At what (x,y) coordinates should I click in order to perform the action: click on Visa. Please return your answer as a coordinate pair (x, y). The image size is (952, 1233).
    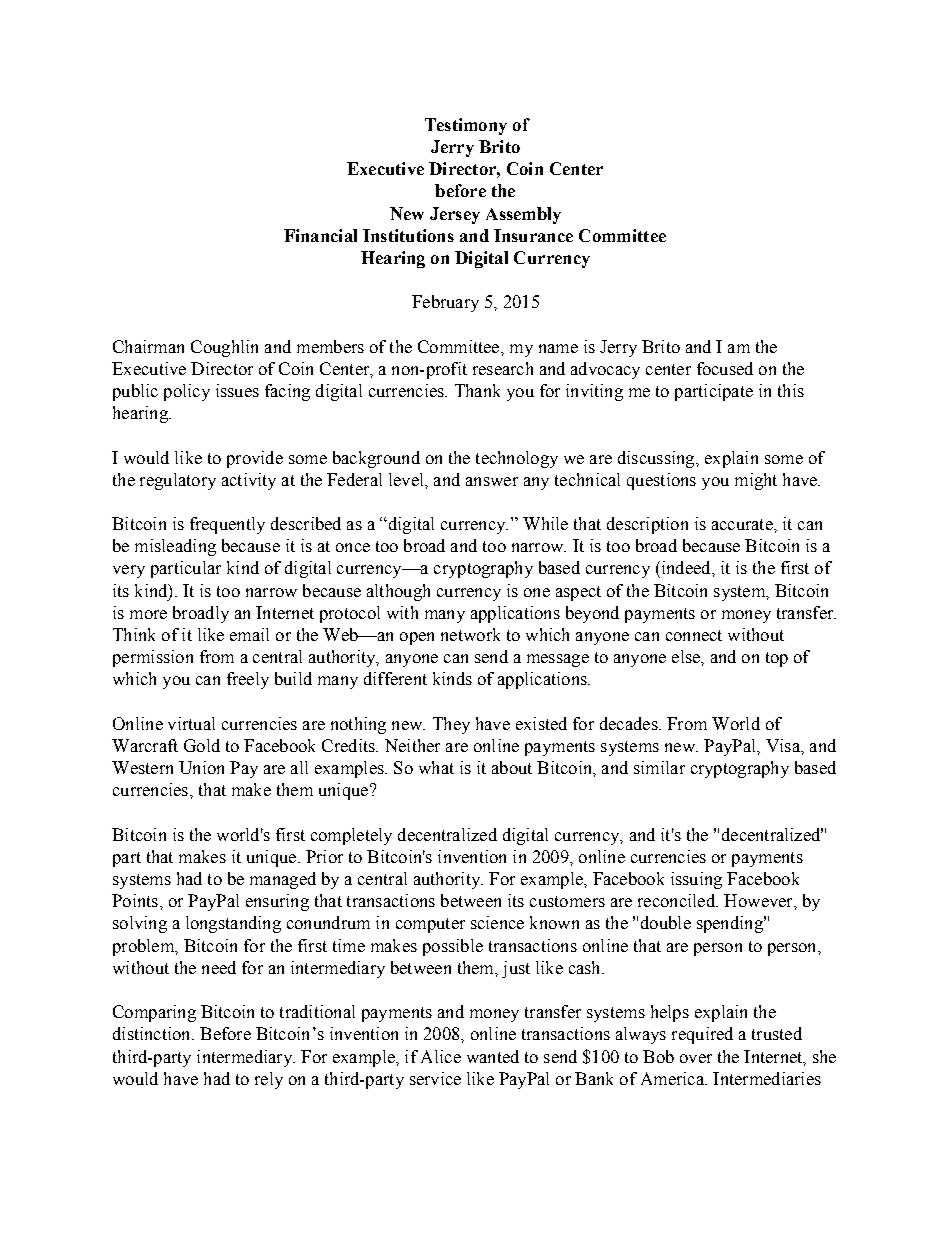
    Looking at the image, I should click on (784, 745).
